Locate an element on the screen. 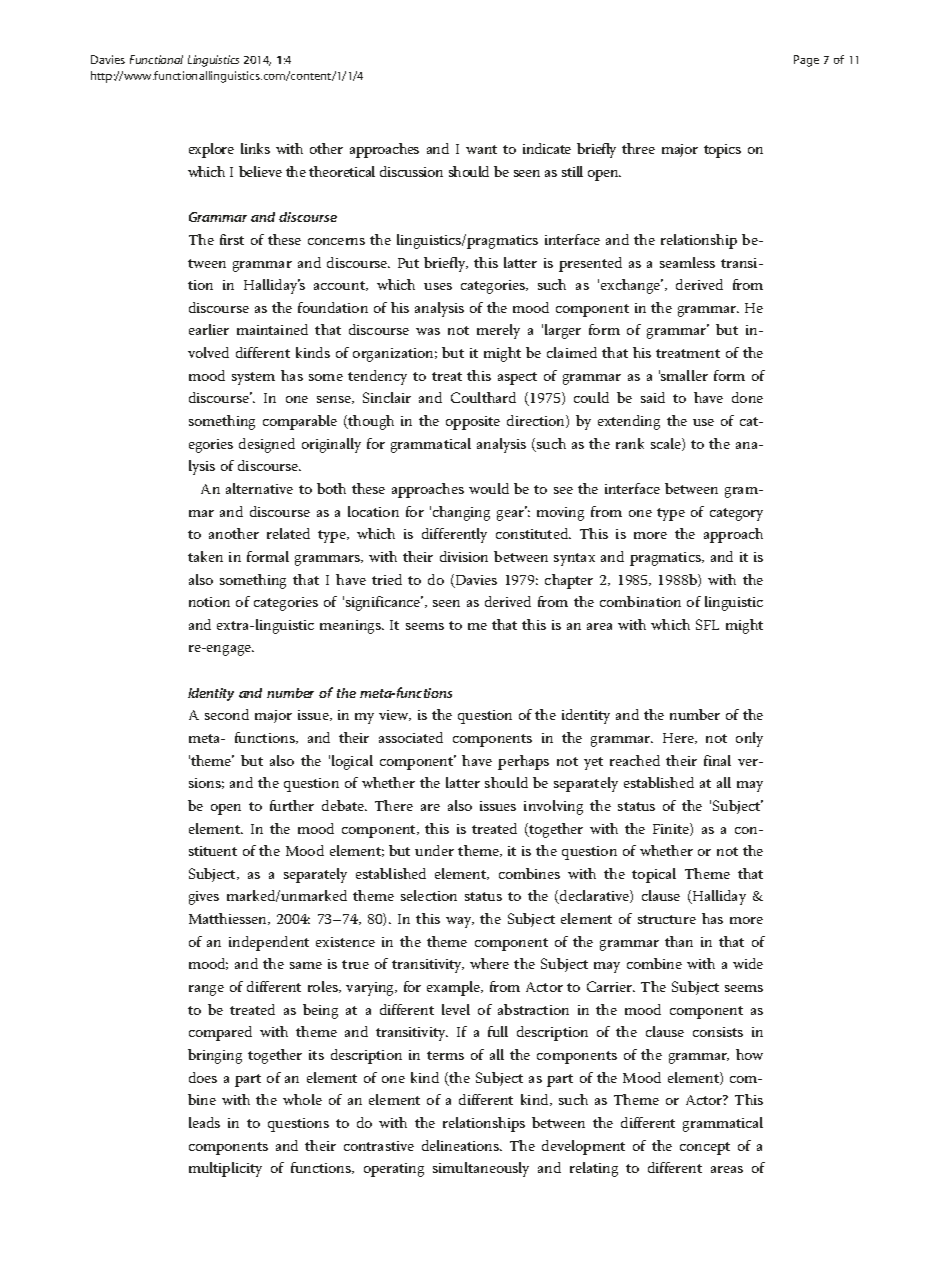 Image resolution: width=952 pixels, height=1270 pixels. want is located at coordinates (481, 149).
